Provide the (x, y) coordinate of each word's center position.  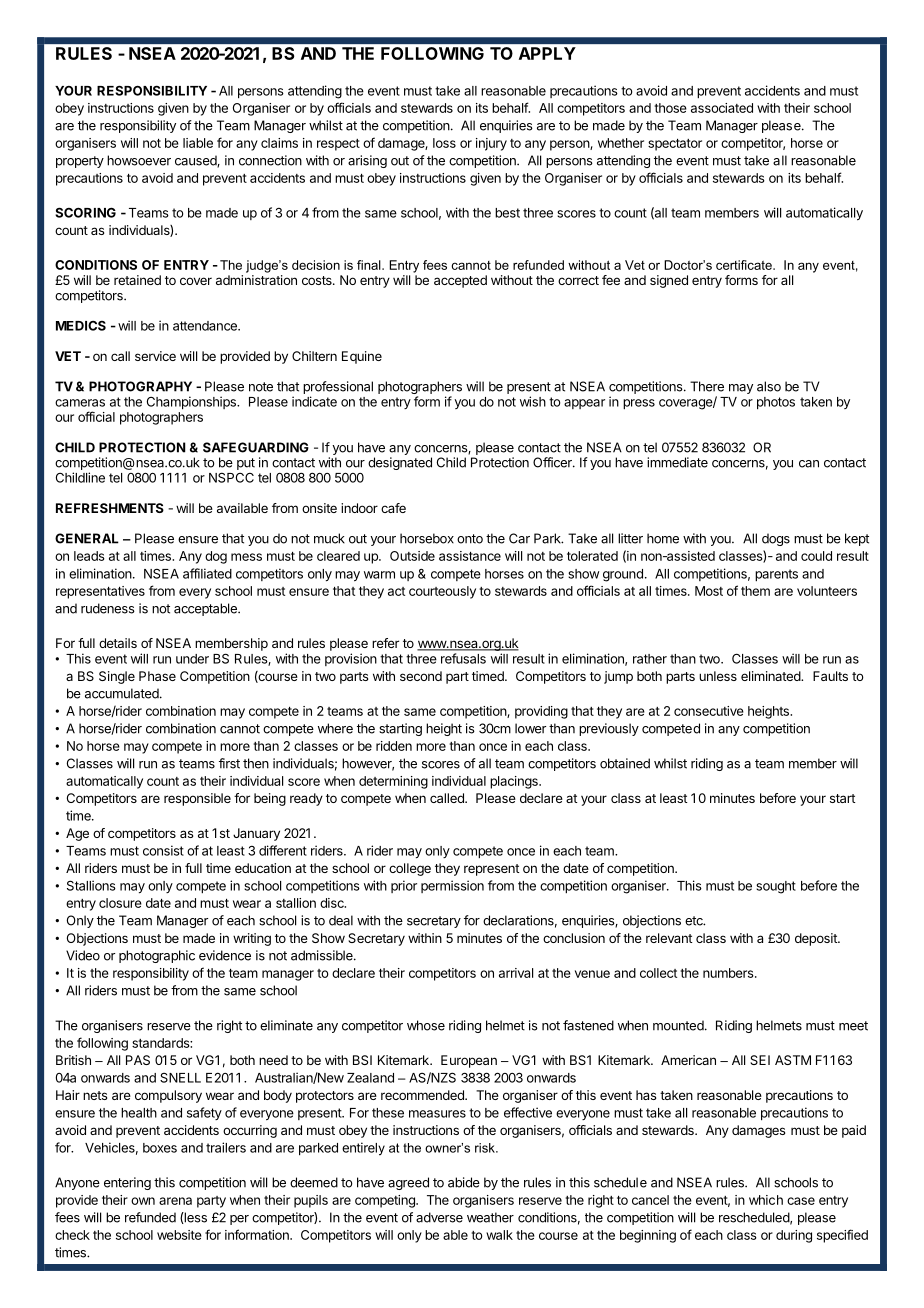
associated (722, 108)
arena (175, 1201)
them (755, 591)
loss (444, 143)
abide (464, 1182)
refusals (463, 658)
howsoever (139, 160)
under (192, 659)
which (766, 1200)
